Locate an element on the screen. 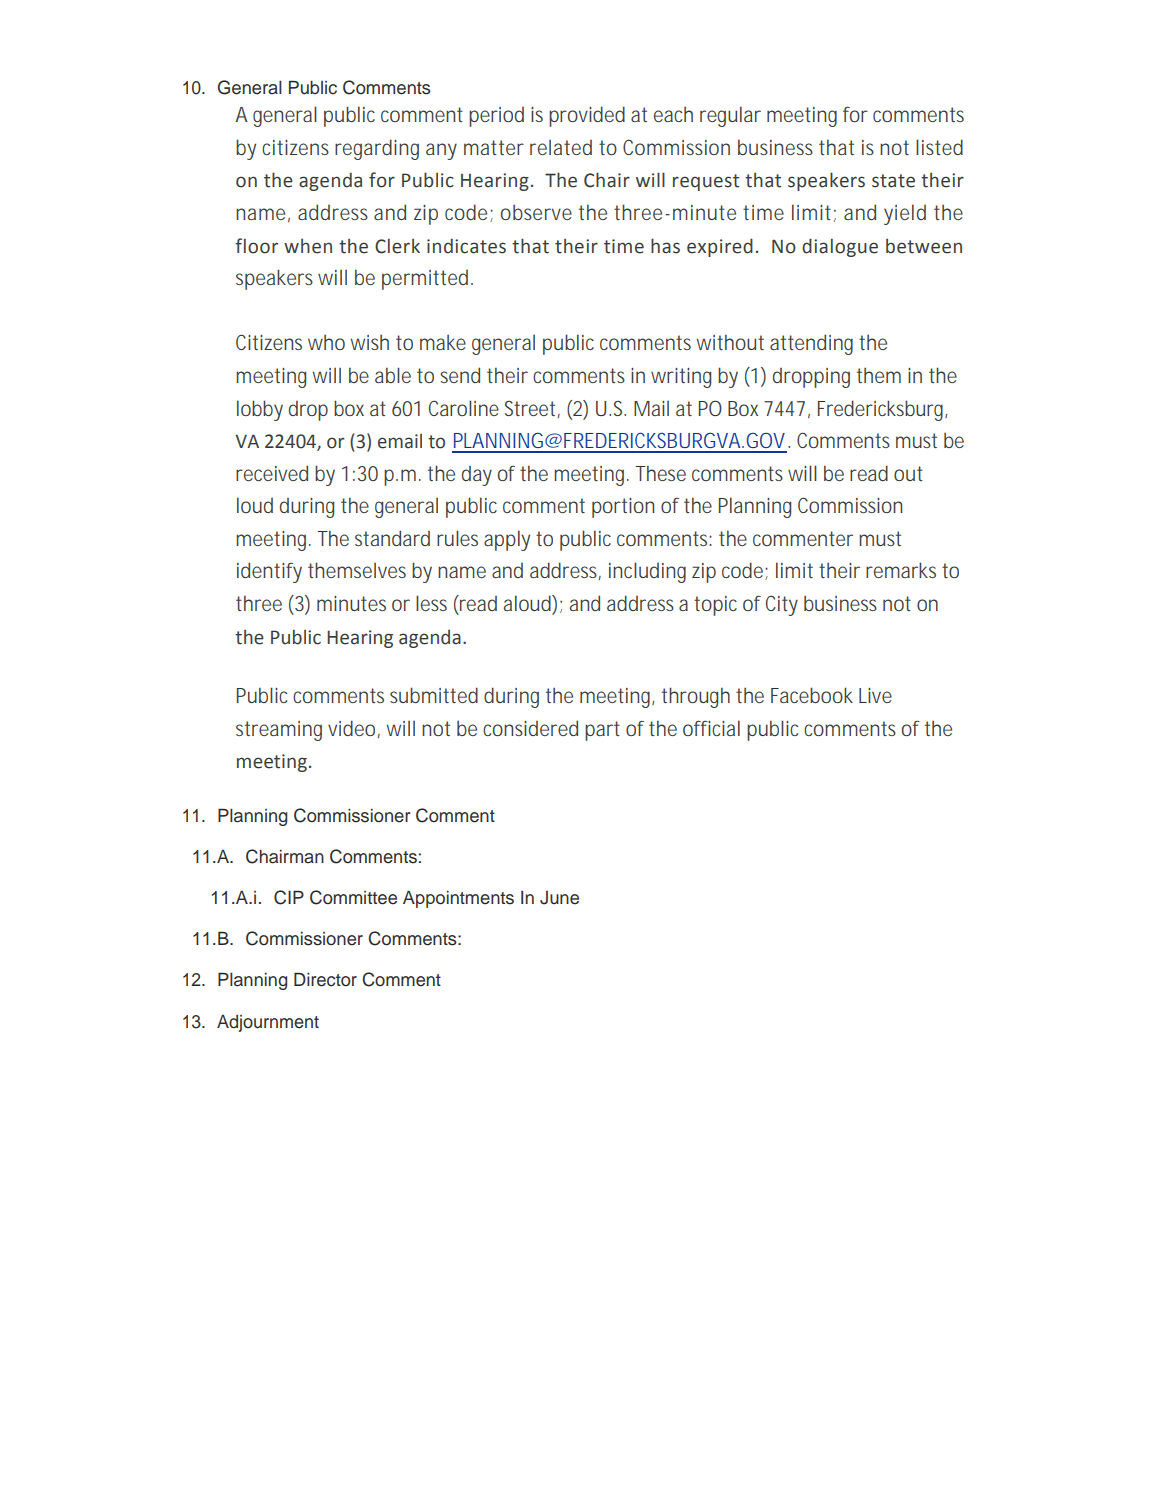 Image resolution: width=1156 pixels, height=1496 pixels. Live is located at coordinates (875, 695).
